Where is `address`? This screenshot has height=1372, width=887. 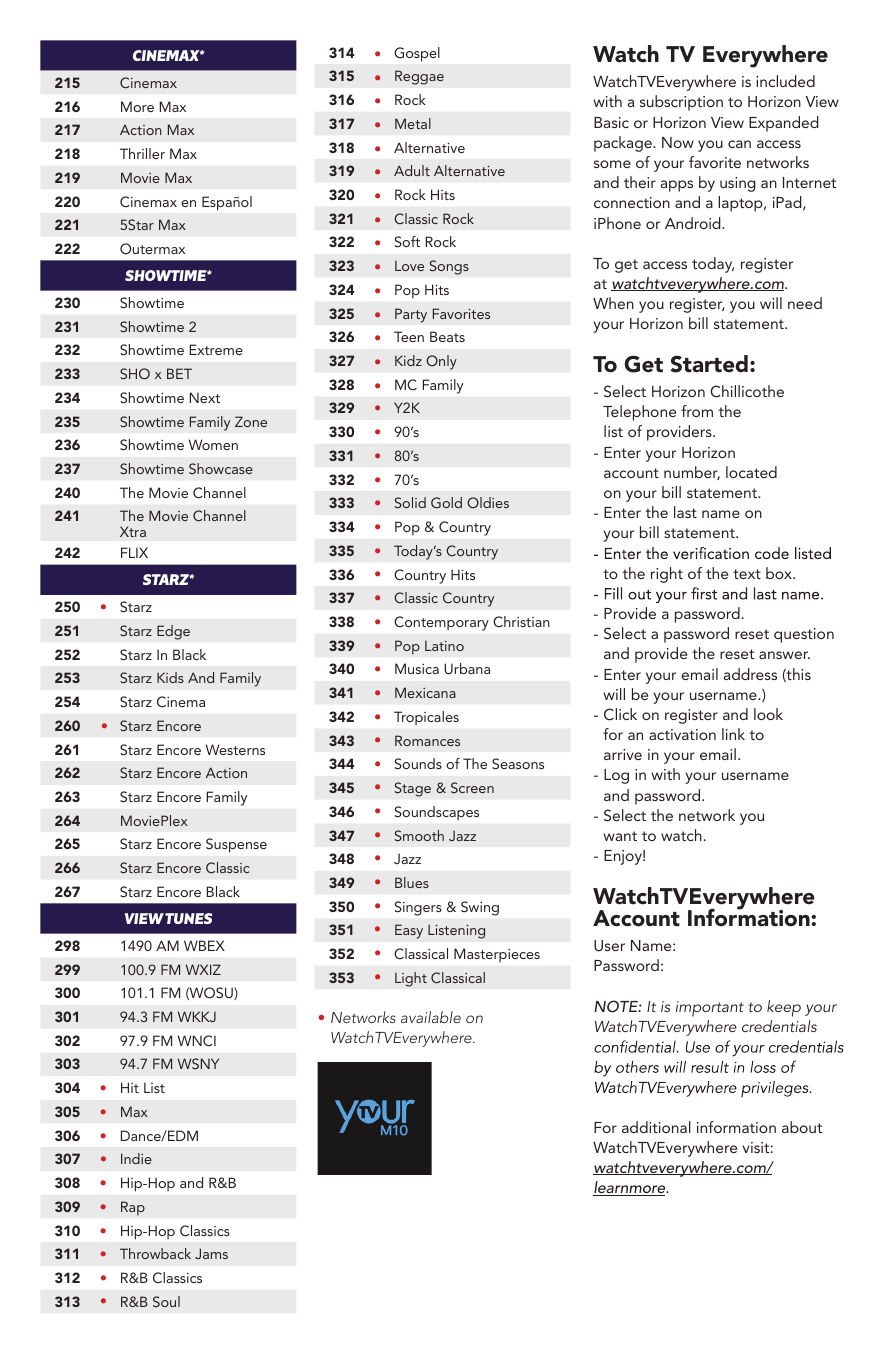 address is located at coordinates (750, 674).
